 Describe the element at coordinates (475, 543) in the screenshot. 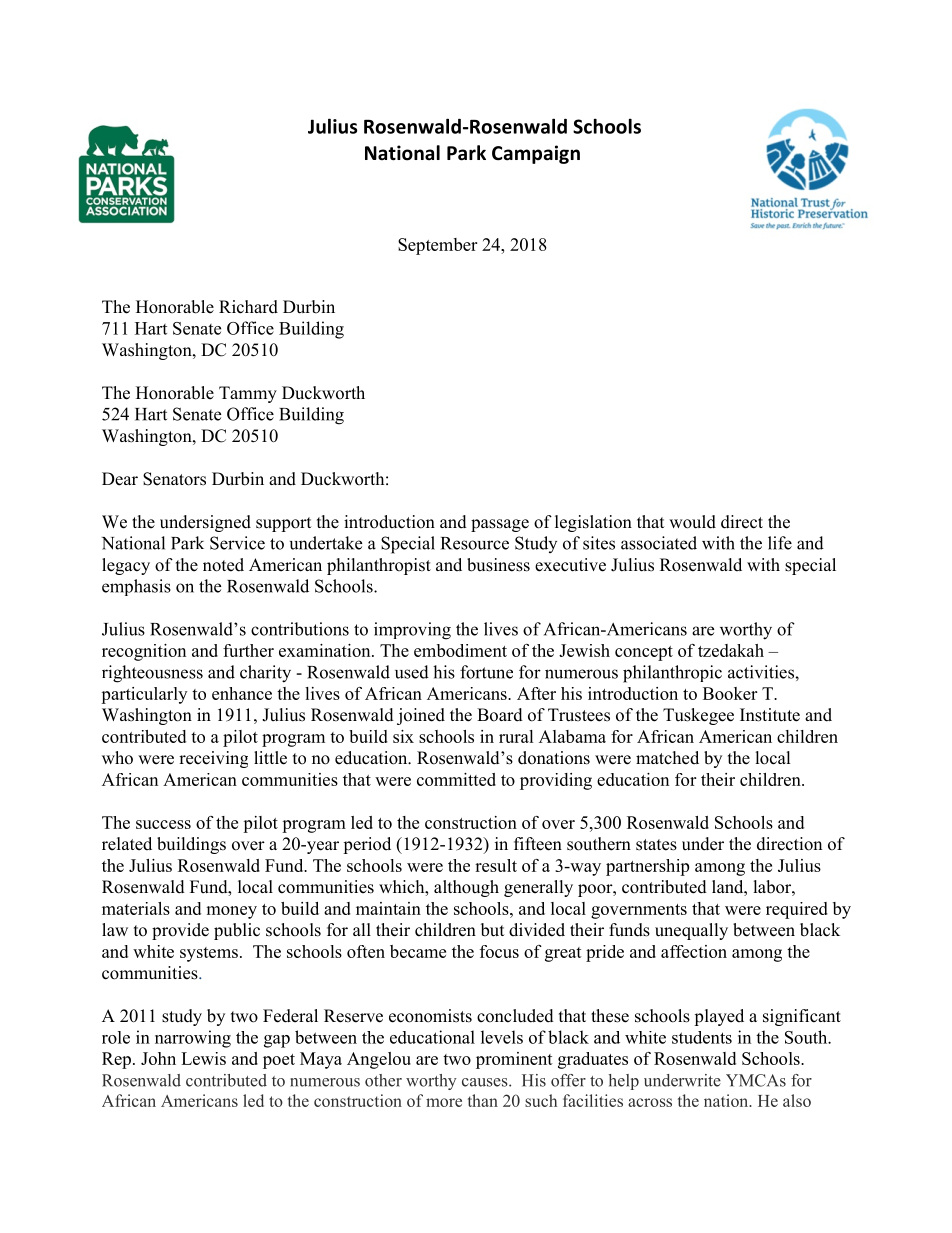

I see `Resource` at that location.
